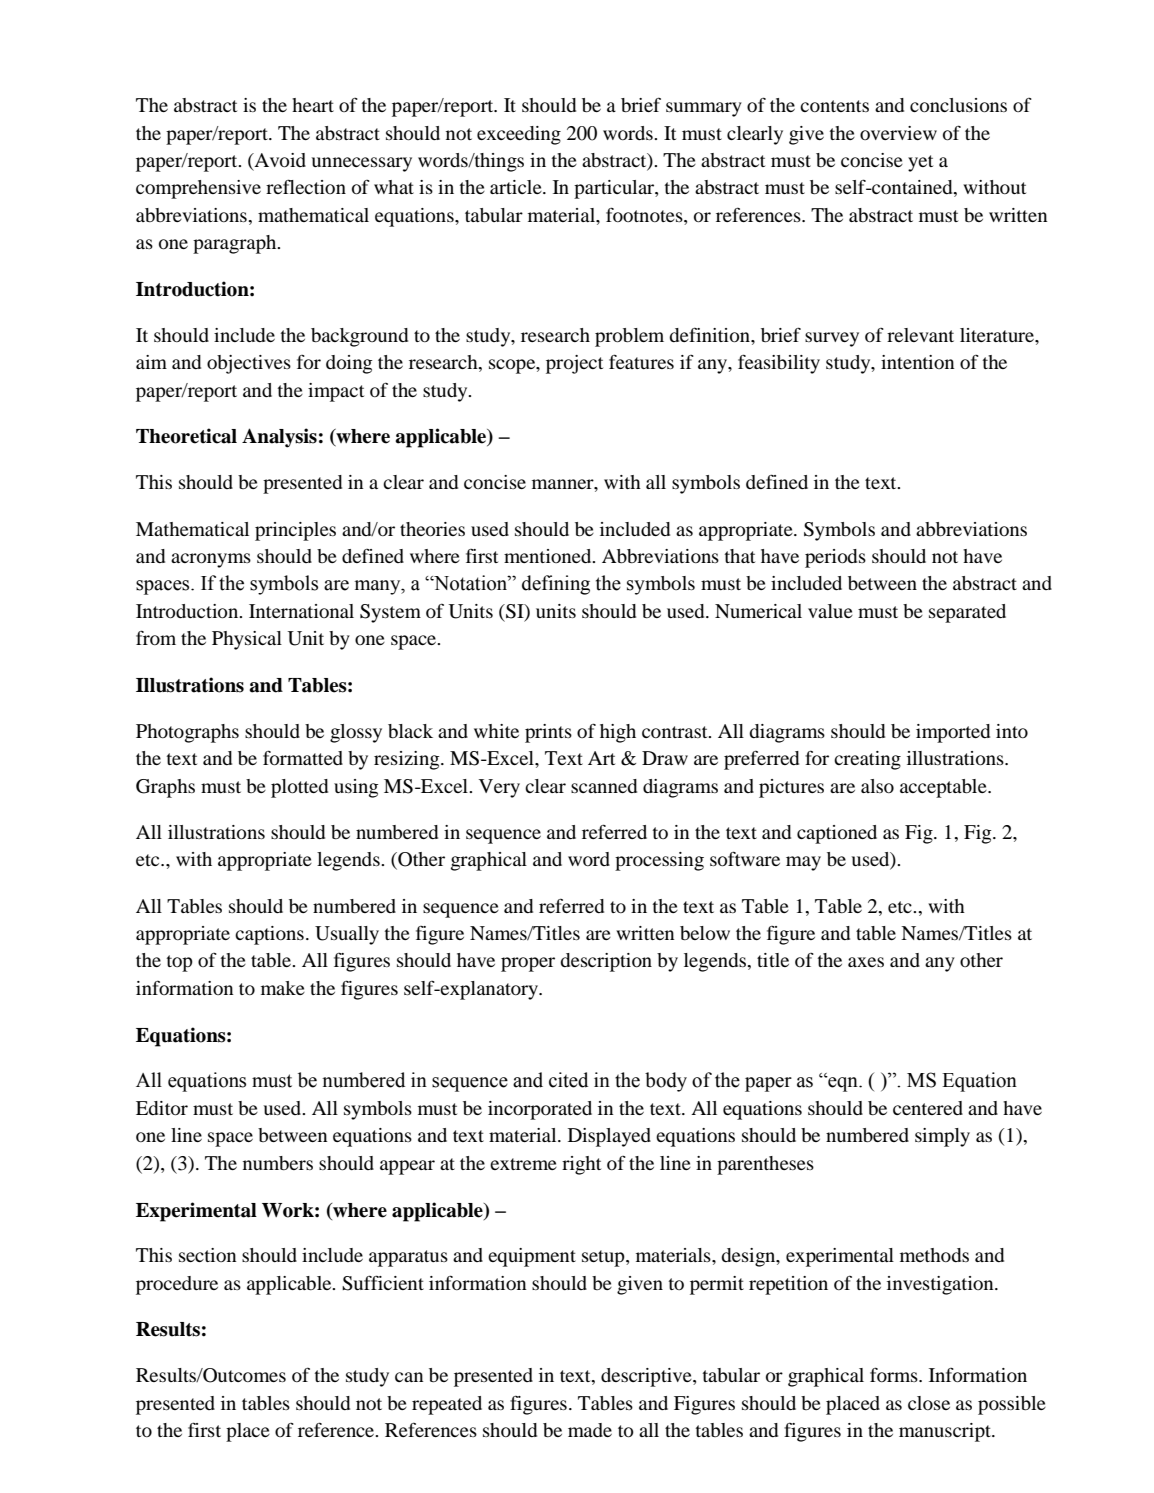 The width and height of the page is (1154, 1493). What do you see at coordinates (604, 786) in the page?
I see `scanned` at bounding box center [604, 786].
